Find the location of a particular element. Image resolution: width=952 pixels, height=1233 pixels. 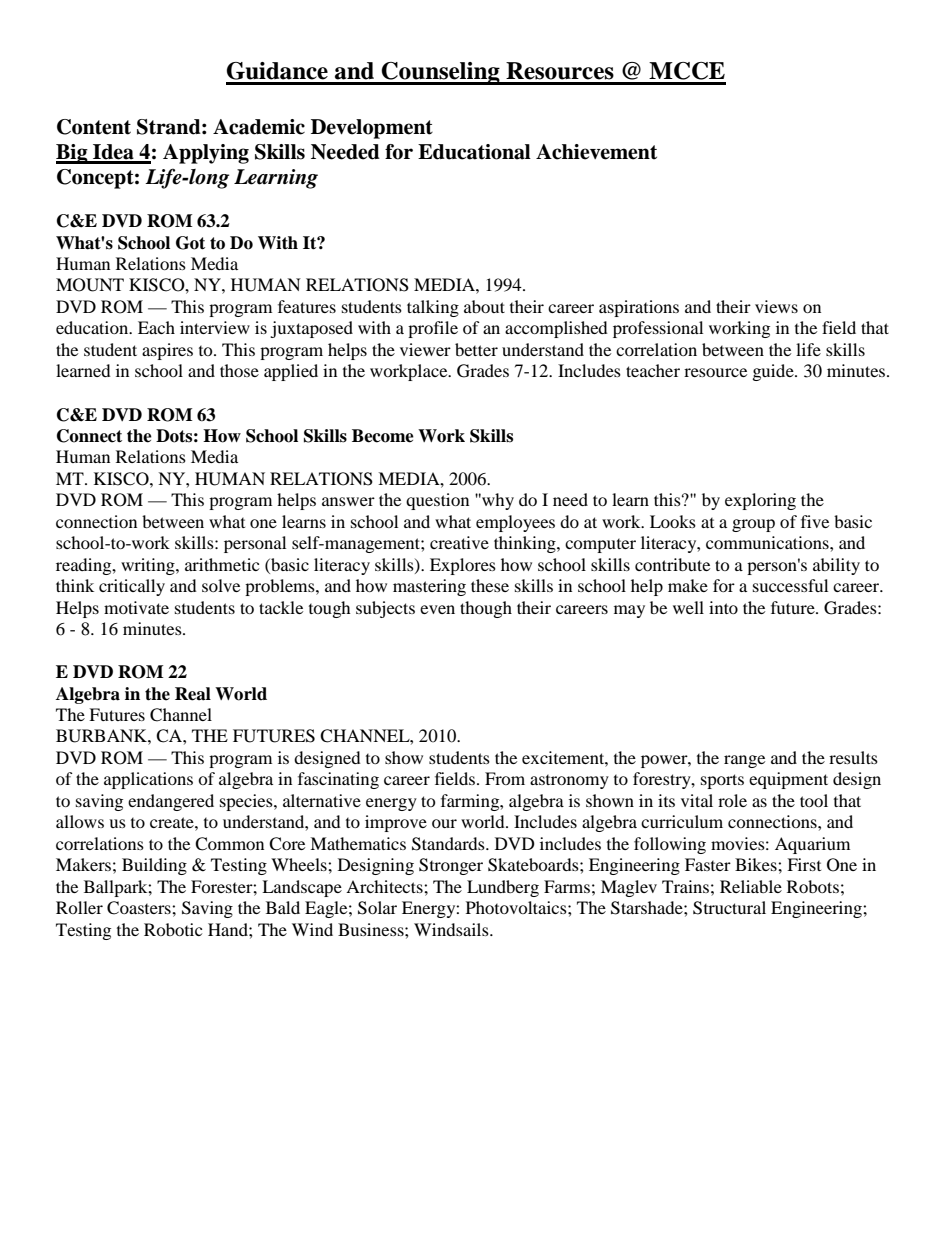

guide is located at coordinates (774, 372).
